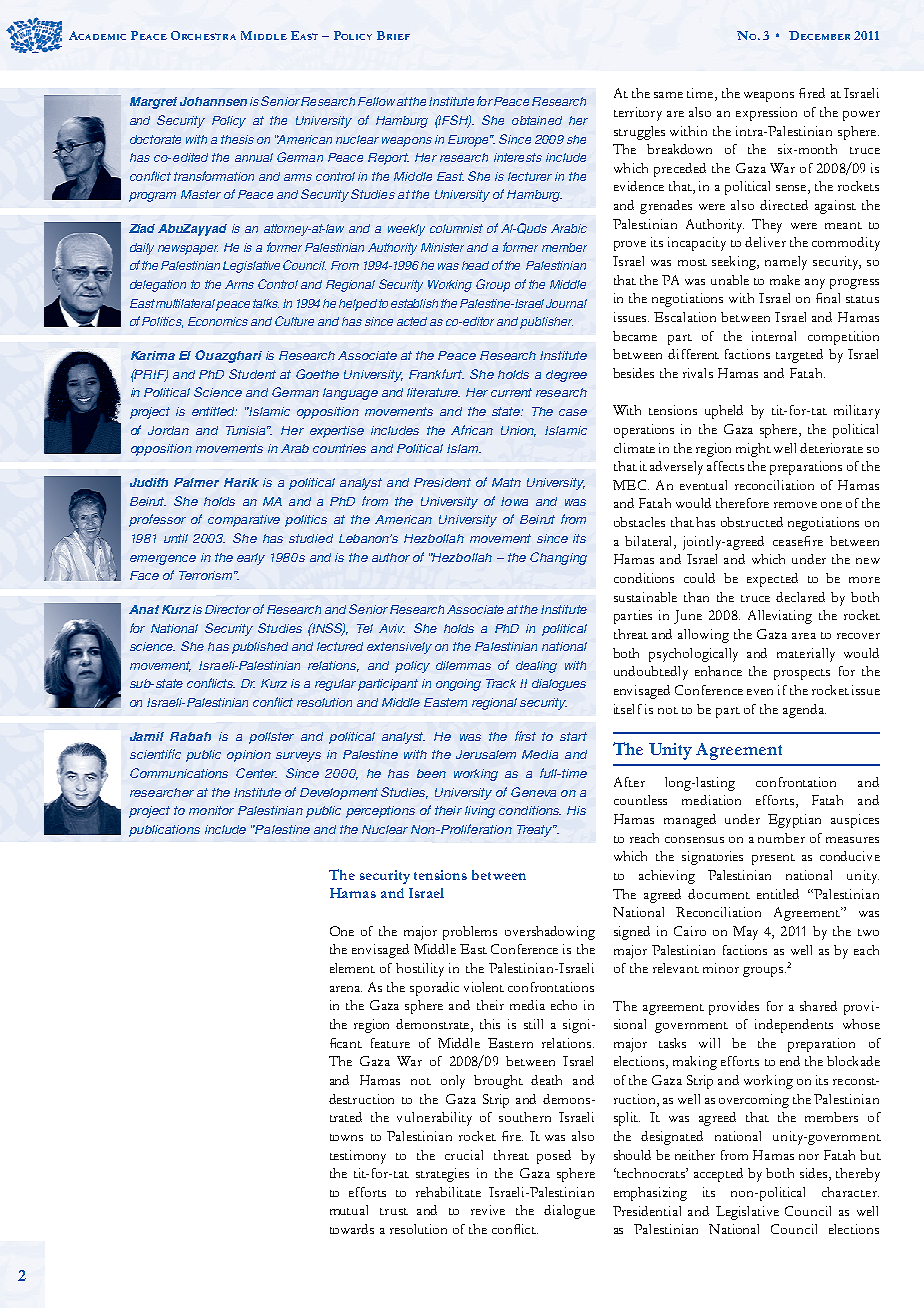 Image resolution: width=924 pixels, height=1308 pixels. I want to click on Track, so click(501, 683).
